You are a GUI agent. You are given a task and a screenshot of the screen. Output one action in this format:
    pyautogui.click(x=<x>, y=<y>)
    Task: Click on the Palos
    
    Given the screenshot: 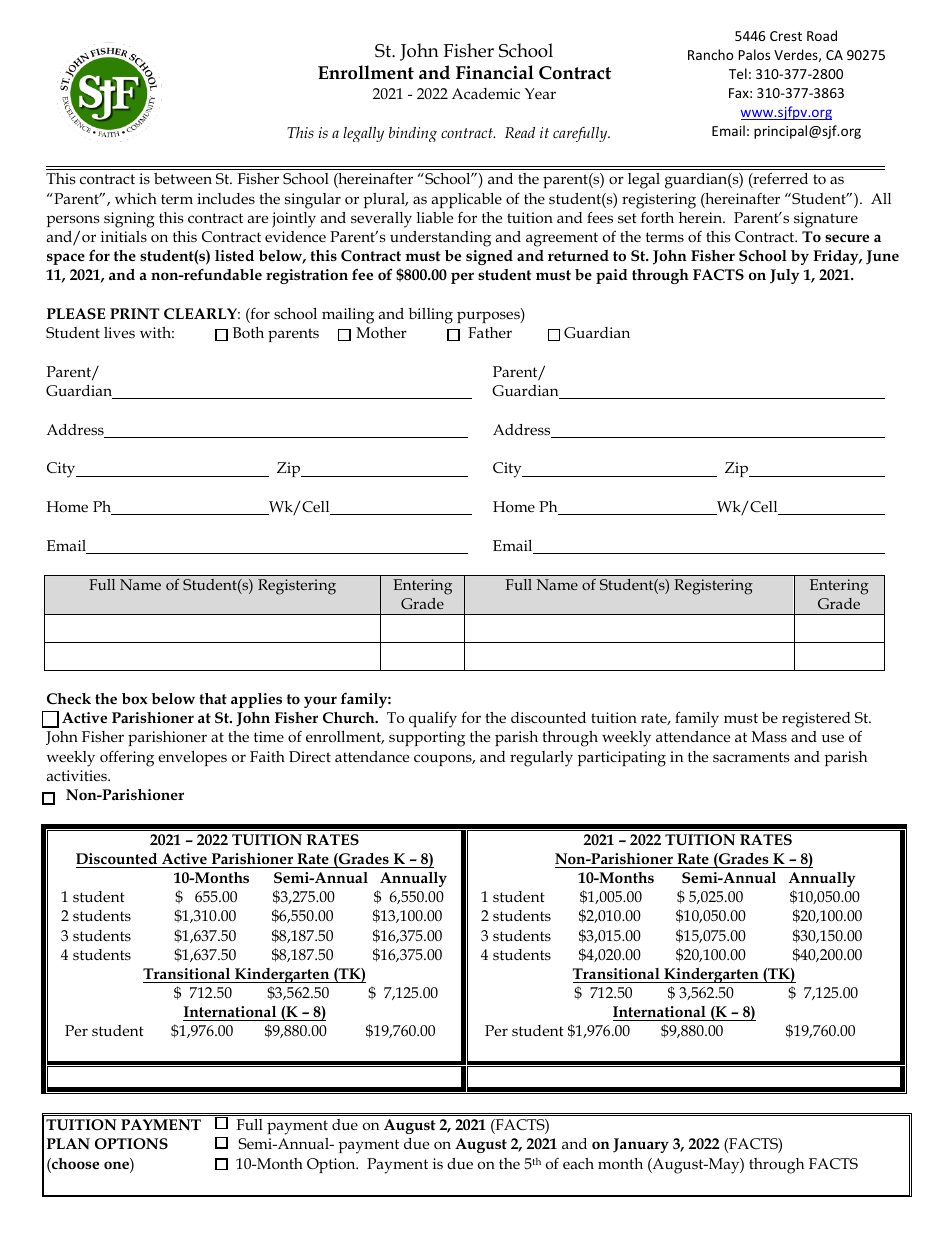 What is the action you would take?
    pyautogui.click(x=754, y=54)
